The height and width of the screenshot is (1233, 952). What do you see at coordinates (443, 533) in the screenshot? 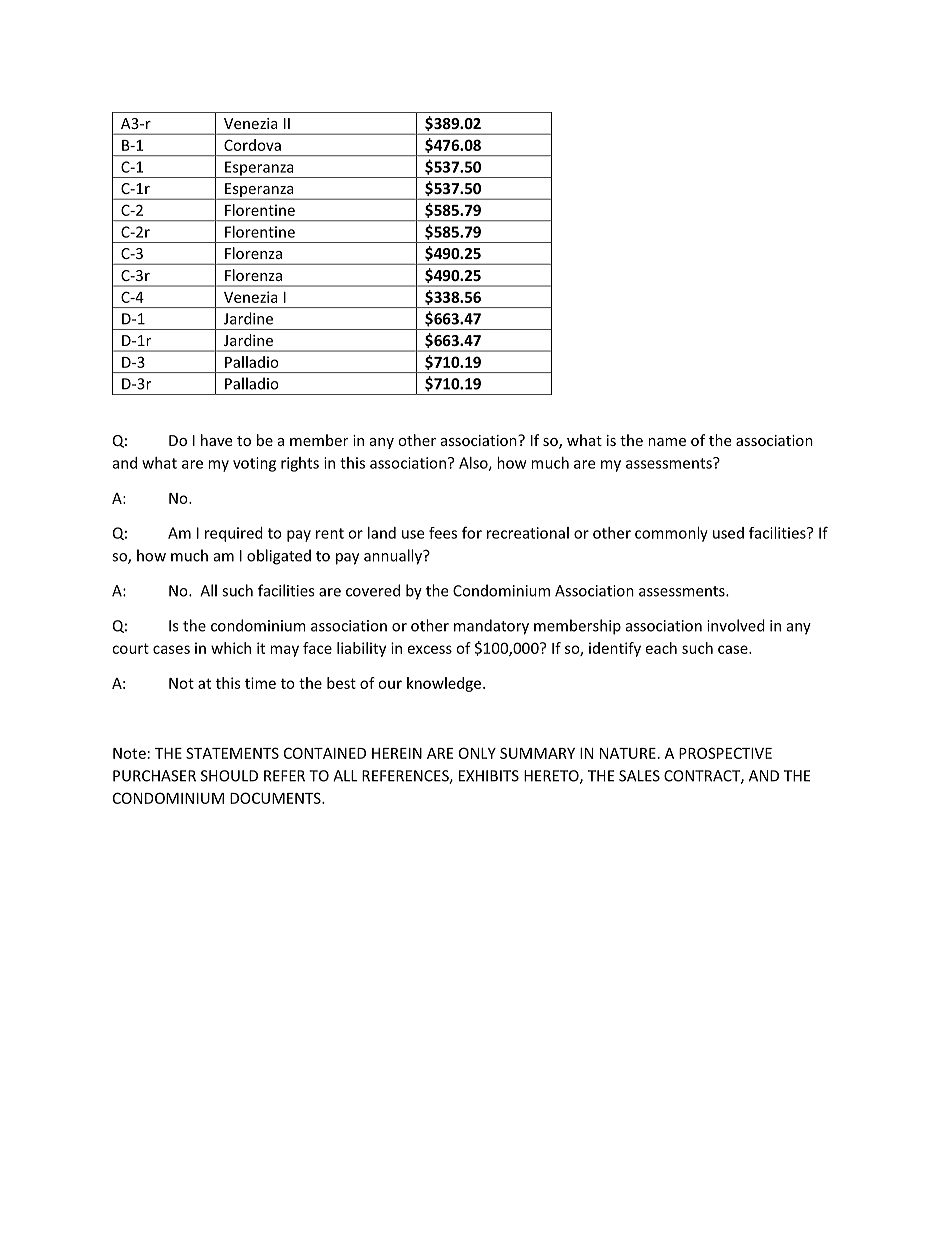
I see `fees` at bounding box center [443, 533].
